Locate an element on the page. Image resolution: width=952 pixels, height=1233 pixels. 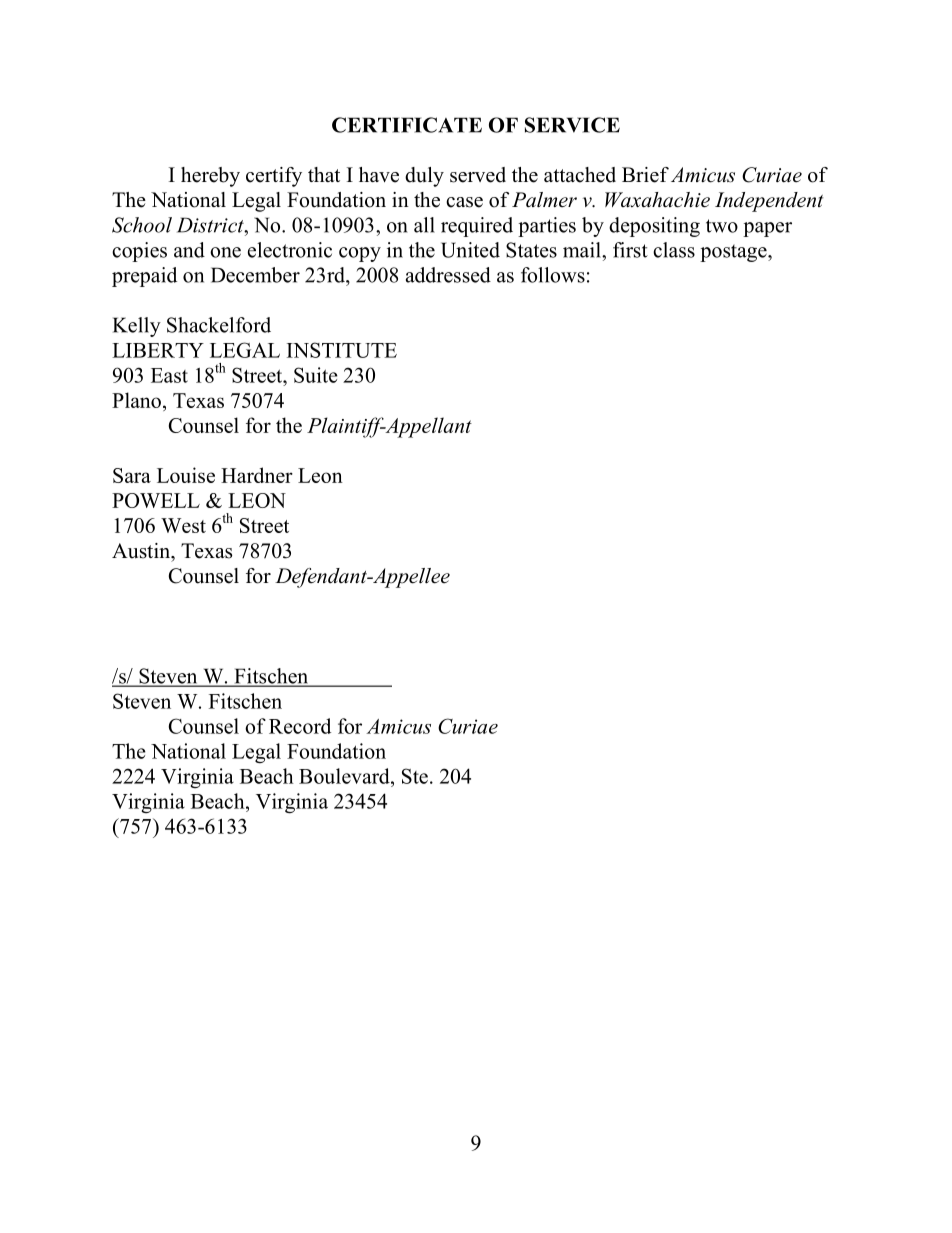
Record is located at coordinates (300, 726).
